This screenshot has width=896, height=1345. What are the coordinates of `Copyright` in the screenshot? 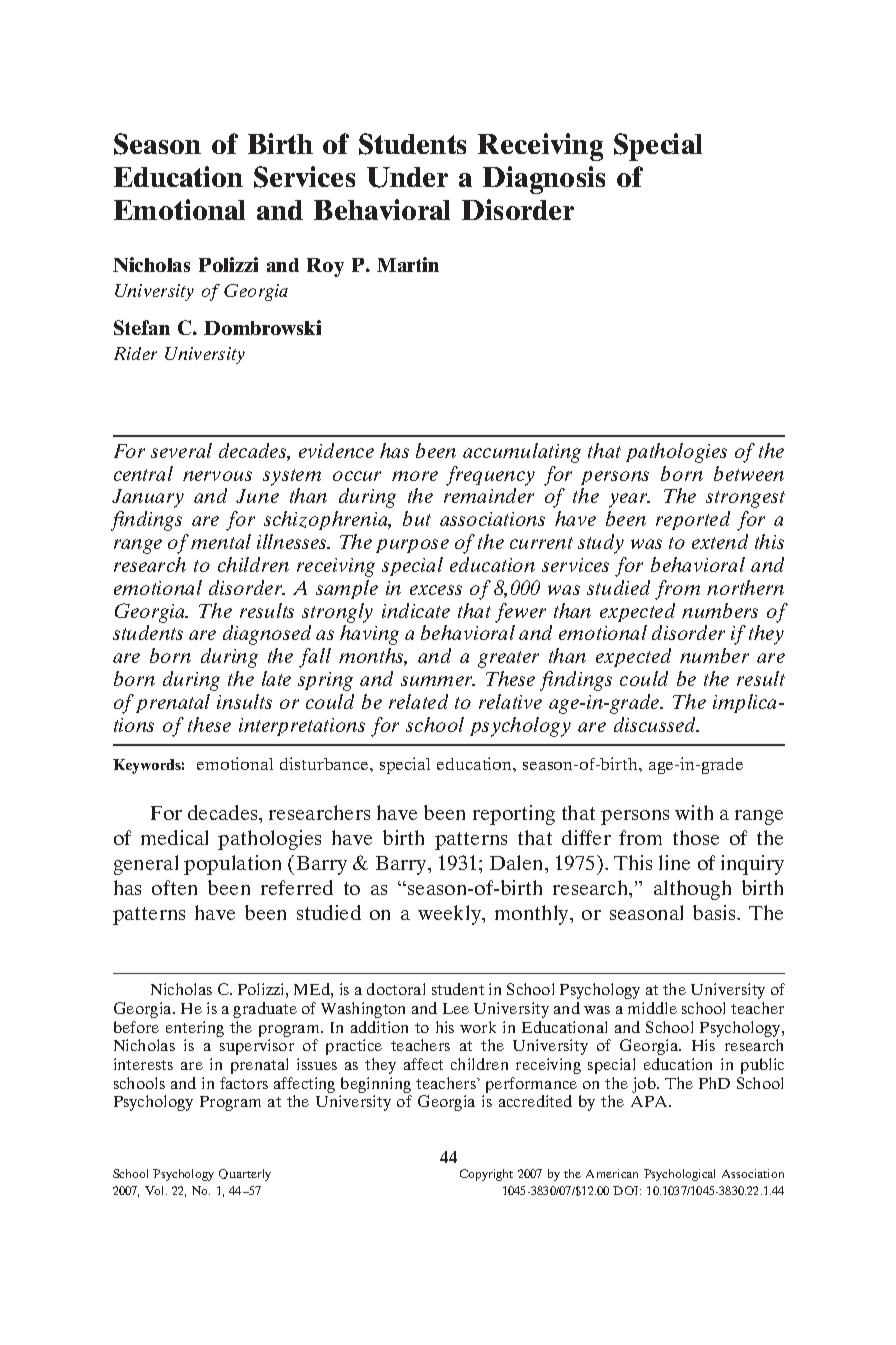 It's located at (486, 1175).
